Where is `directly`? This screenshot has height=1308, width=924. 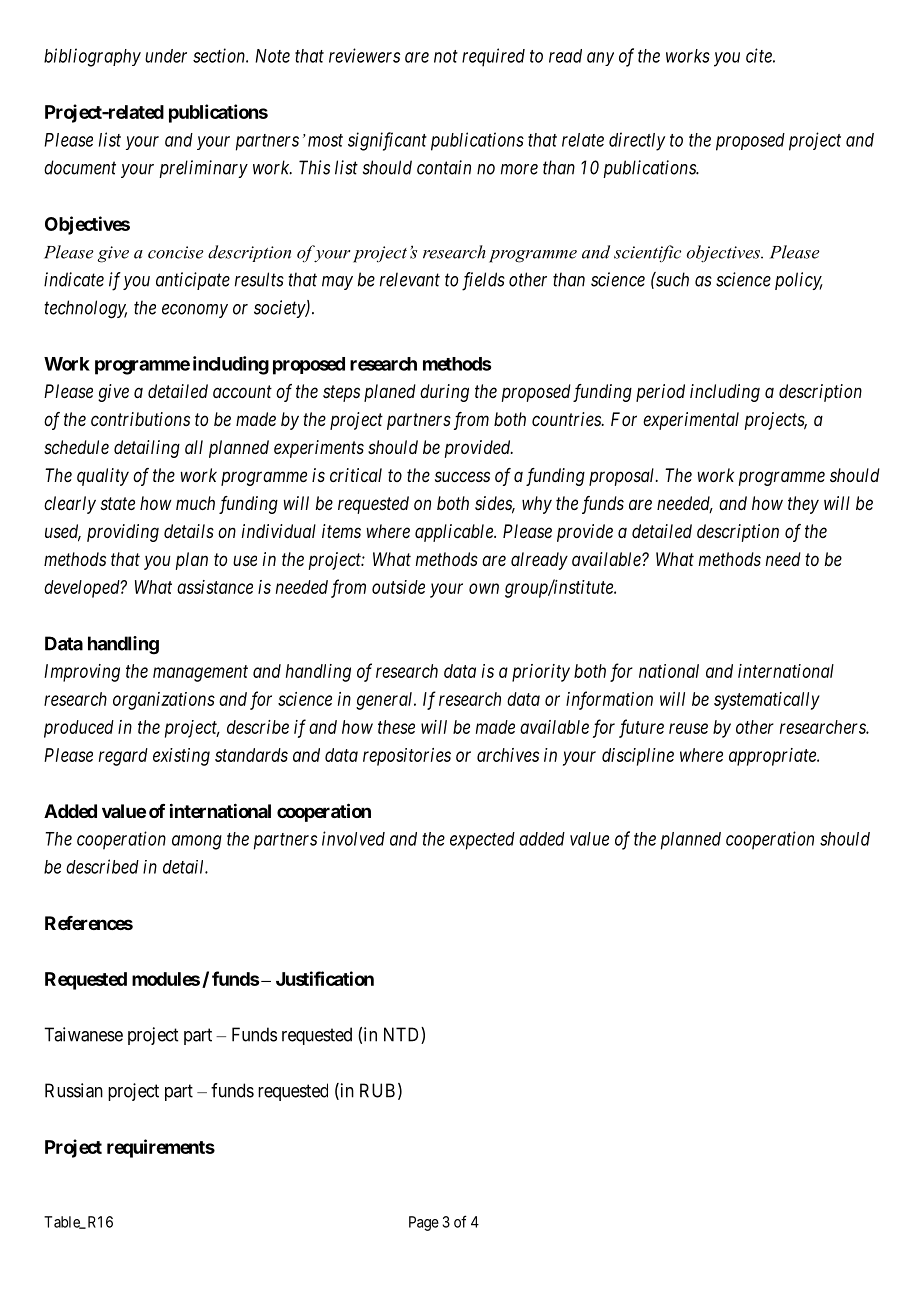
directly is located at coordinates (637, 141).
